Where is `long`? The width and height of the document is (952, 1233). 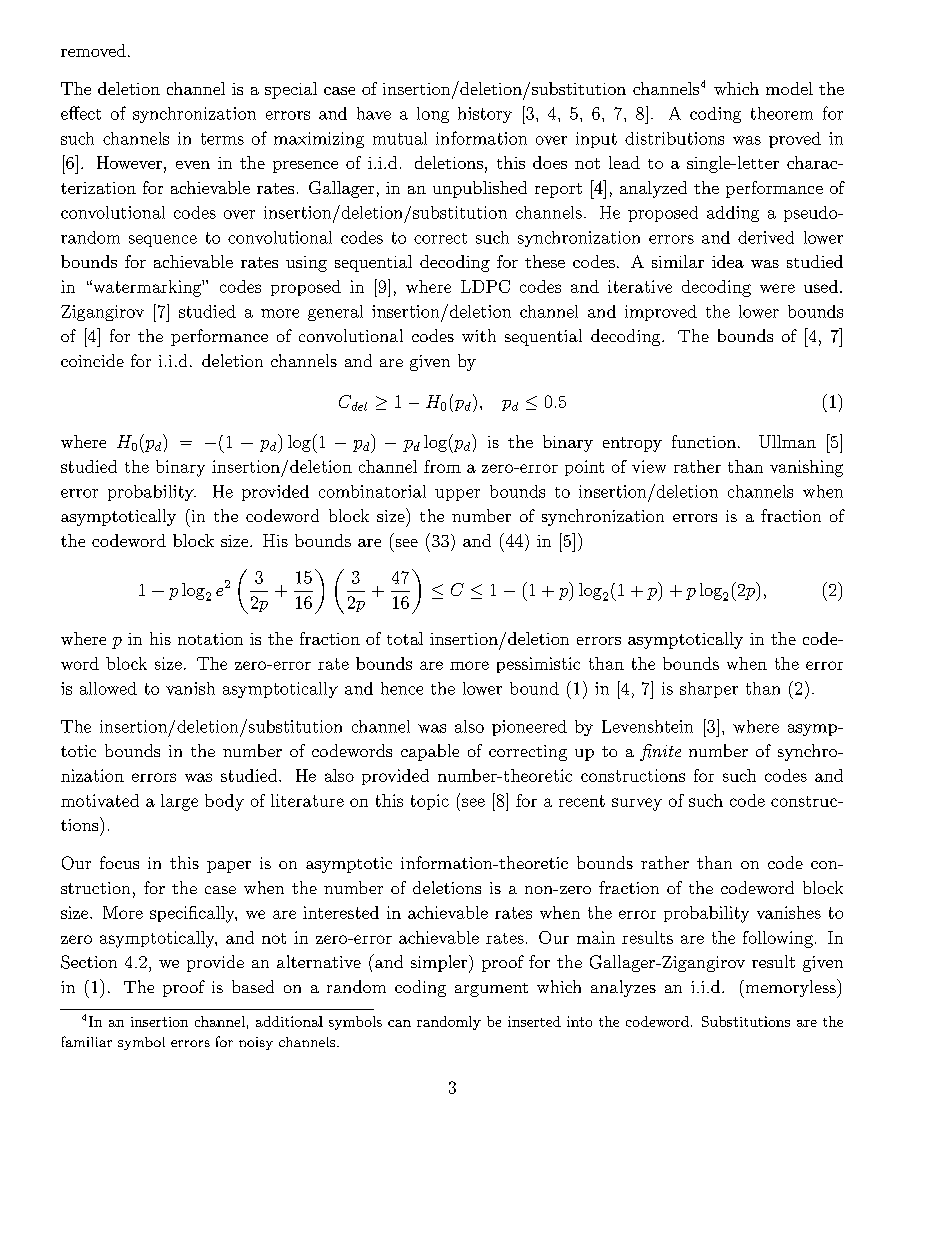
long is located at coordinates (433, 115).
